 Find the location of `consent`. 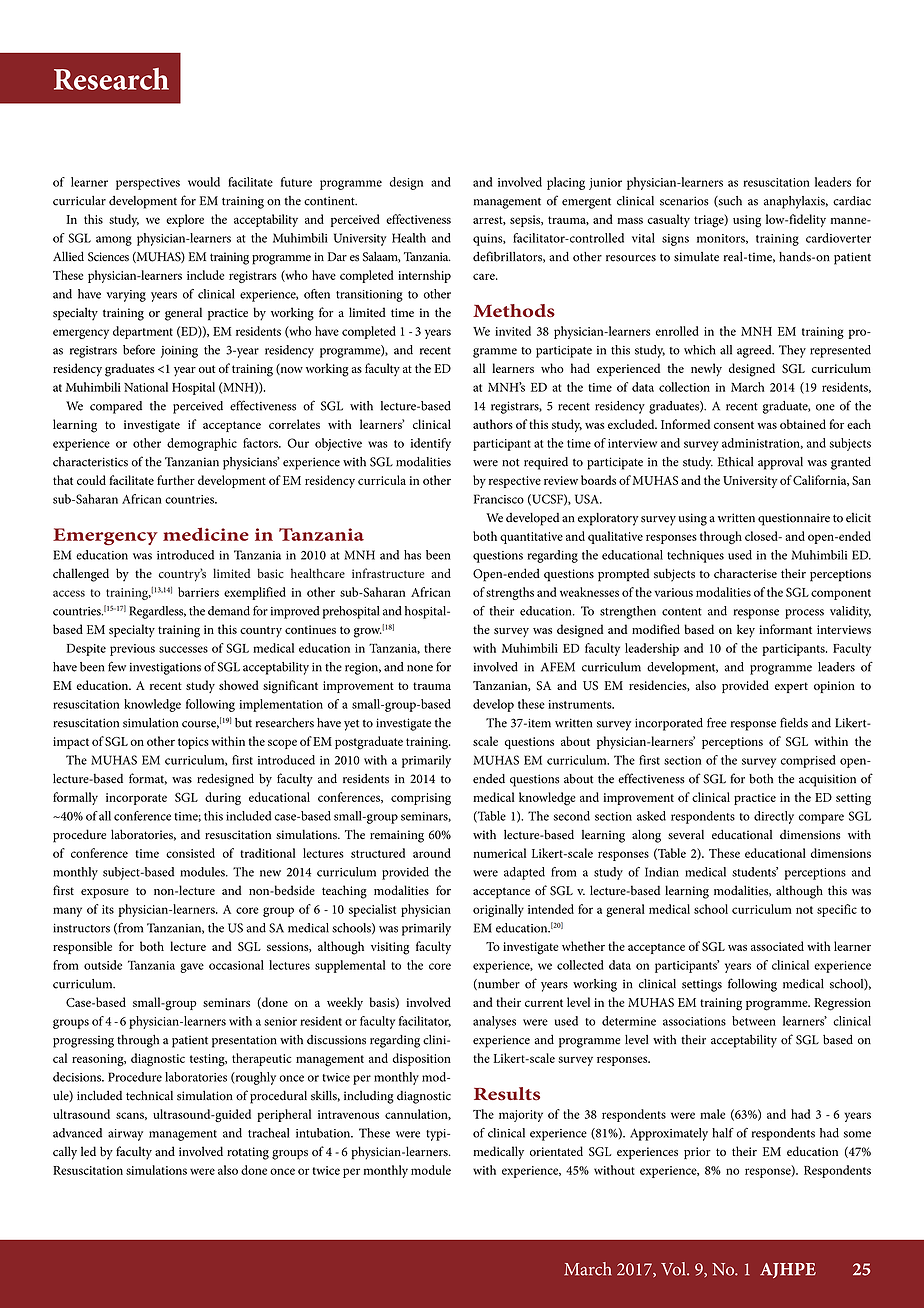

consent is located at coordinates (734, 425).
